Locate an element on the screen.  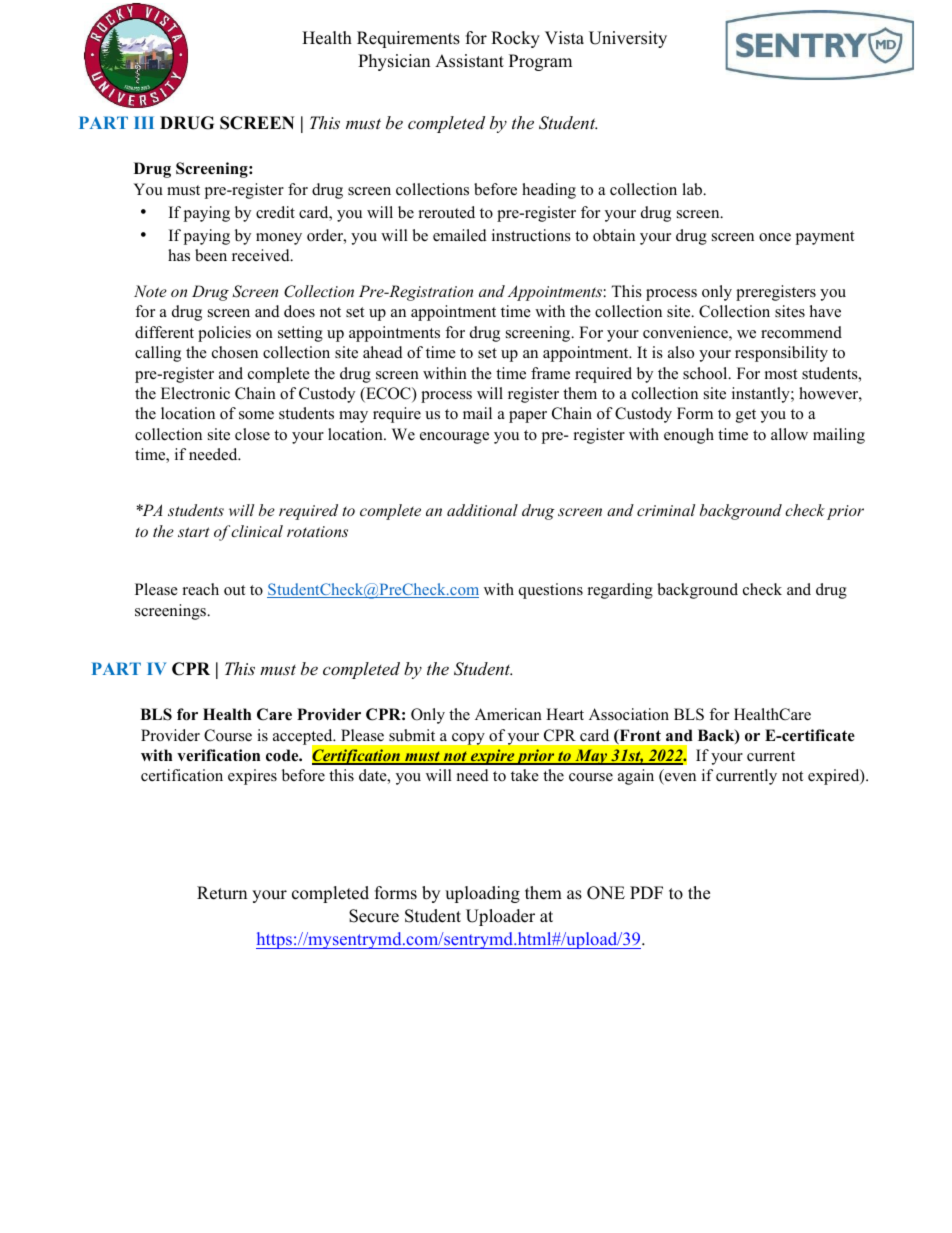
additional is located at coordinates (482, 510).
